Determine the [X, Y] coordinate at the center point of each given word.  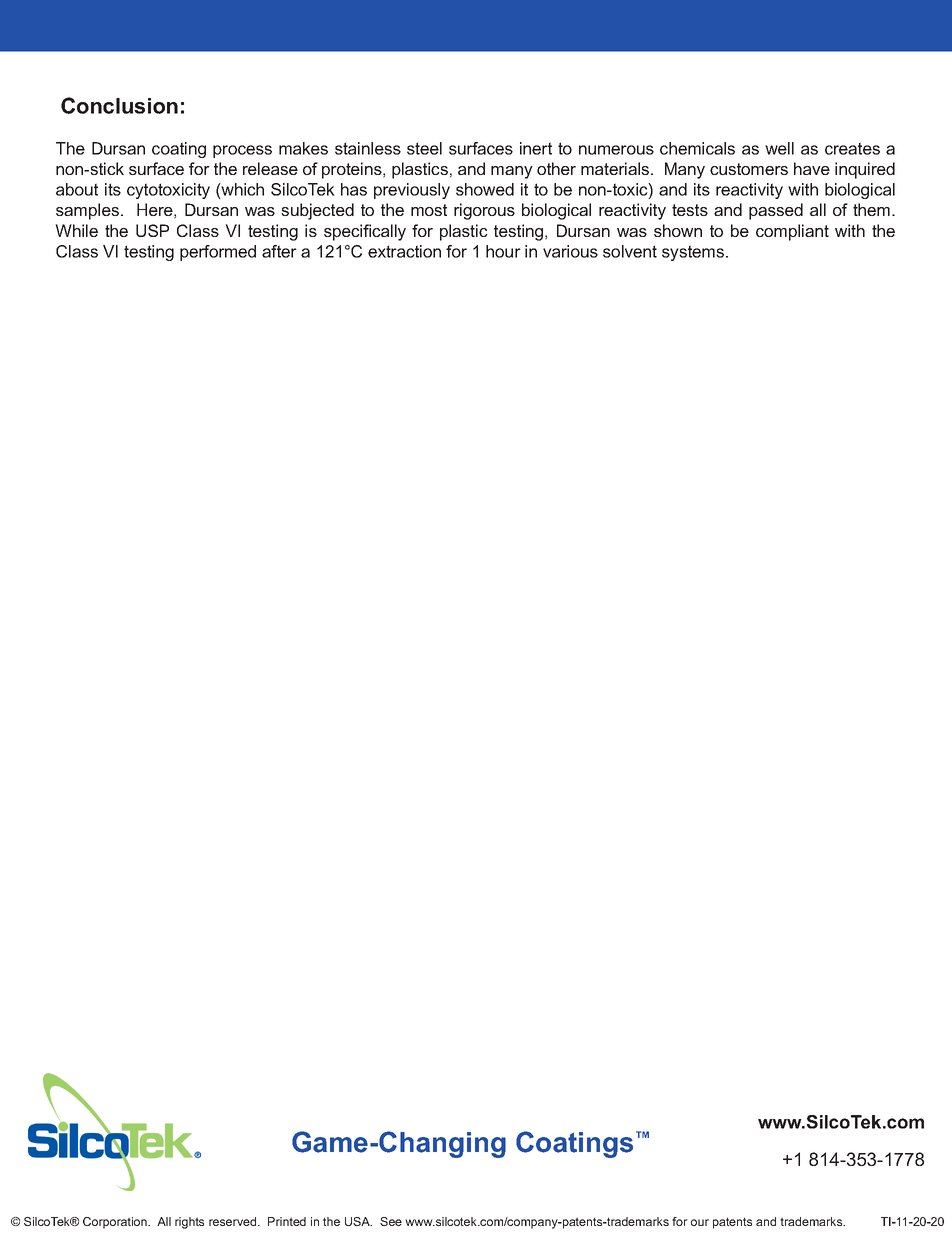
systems [693, 253]
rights [189, 1223]
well [779, 148]
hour [503, 251]
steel [424, 148]
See [391, 1221]
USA [358, 1221]
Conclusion [119, 105]
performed [218, 253]
